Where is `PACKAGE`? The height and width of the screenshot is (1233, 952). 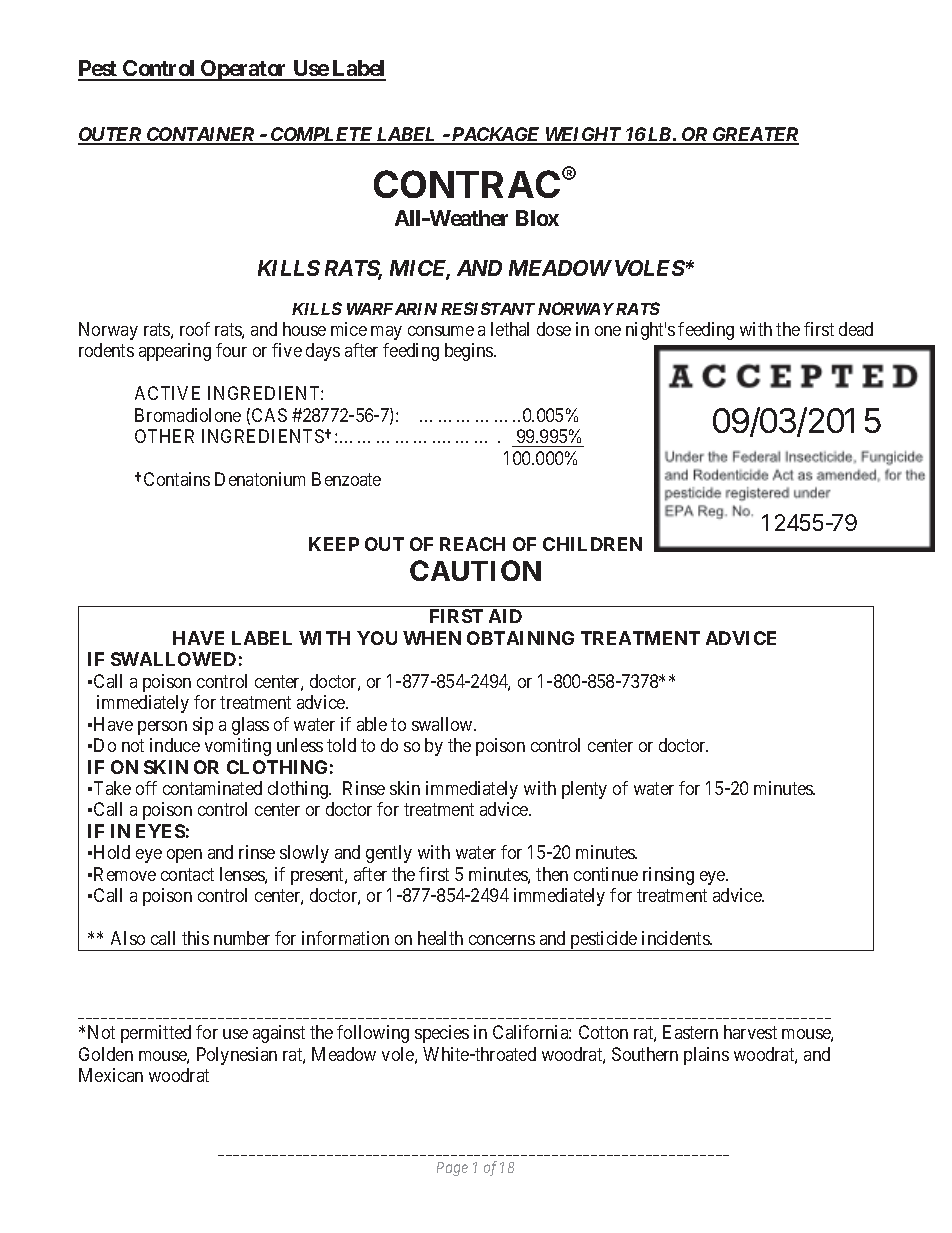
PACKAGE is located at coordinates (496, 135).
